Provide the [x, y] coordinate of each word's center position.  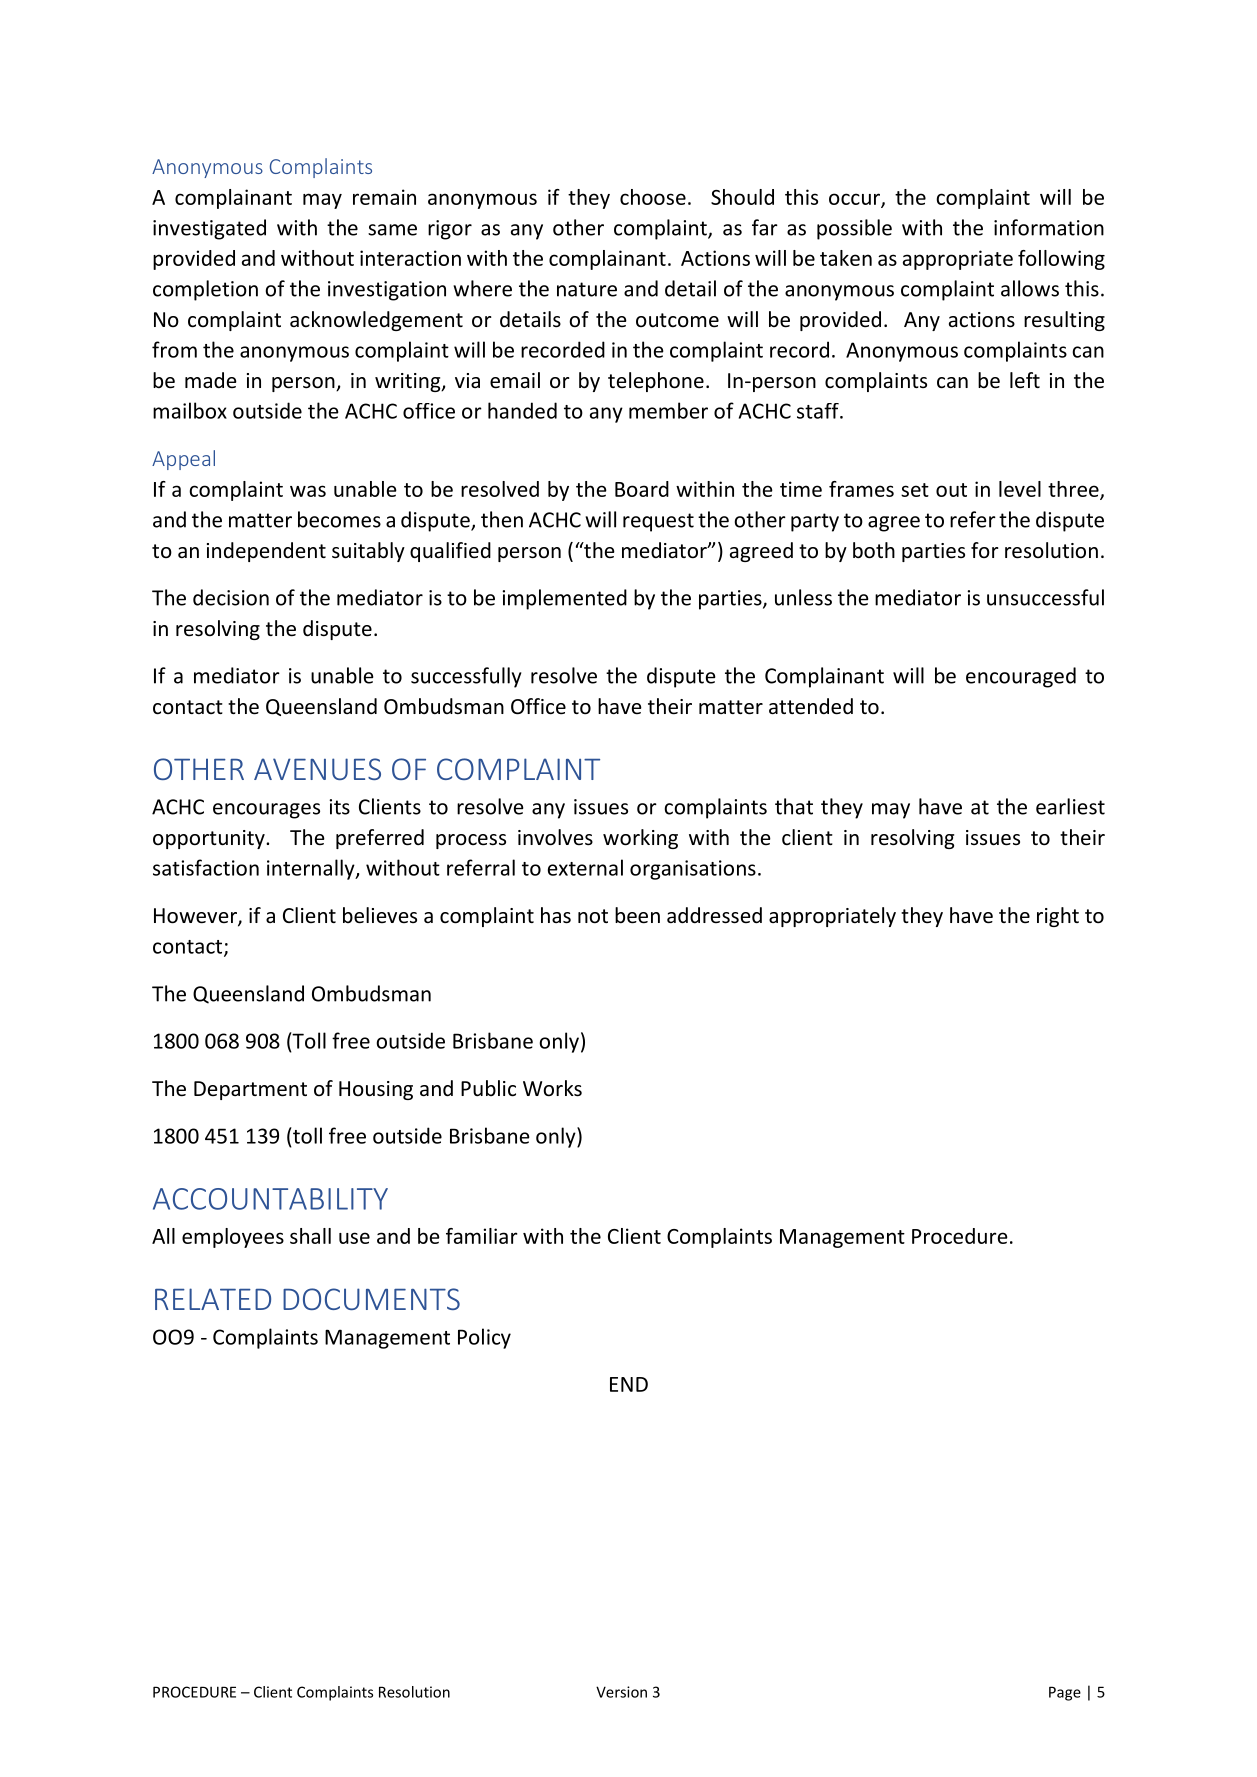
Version [621, 1692]
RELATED [213, 1299]
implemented [564, 599]
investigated [209, 229]
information [1049, 227]
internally [312, 869]
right [1058, 917]
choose [653, 197]
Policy [484, 1338]
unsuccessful [1045, 597]
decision [231, 597]
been [637, 915]
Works [552, 1088]
